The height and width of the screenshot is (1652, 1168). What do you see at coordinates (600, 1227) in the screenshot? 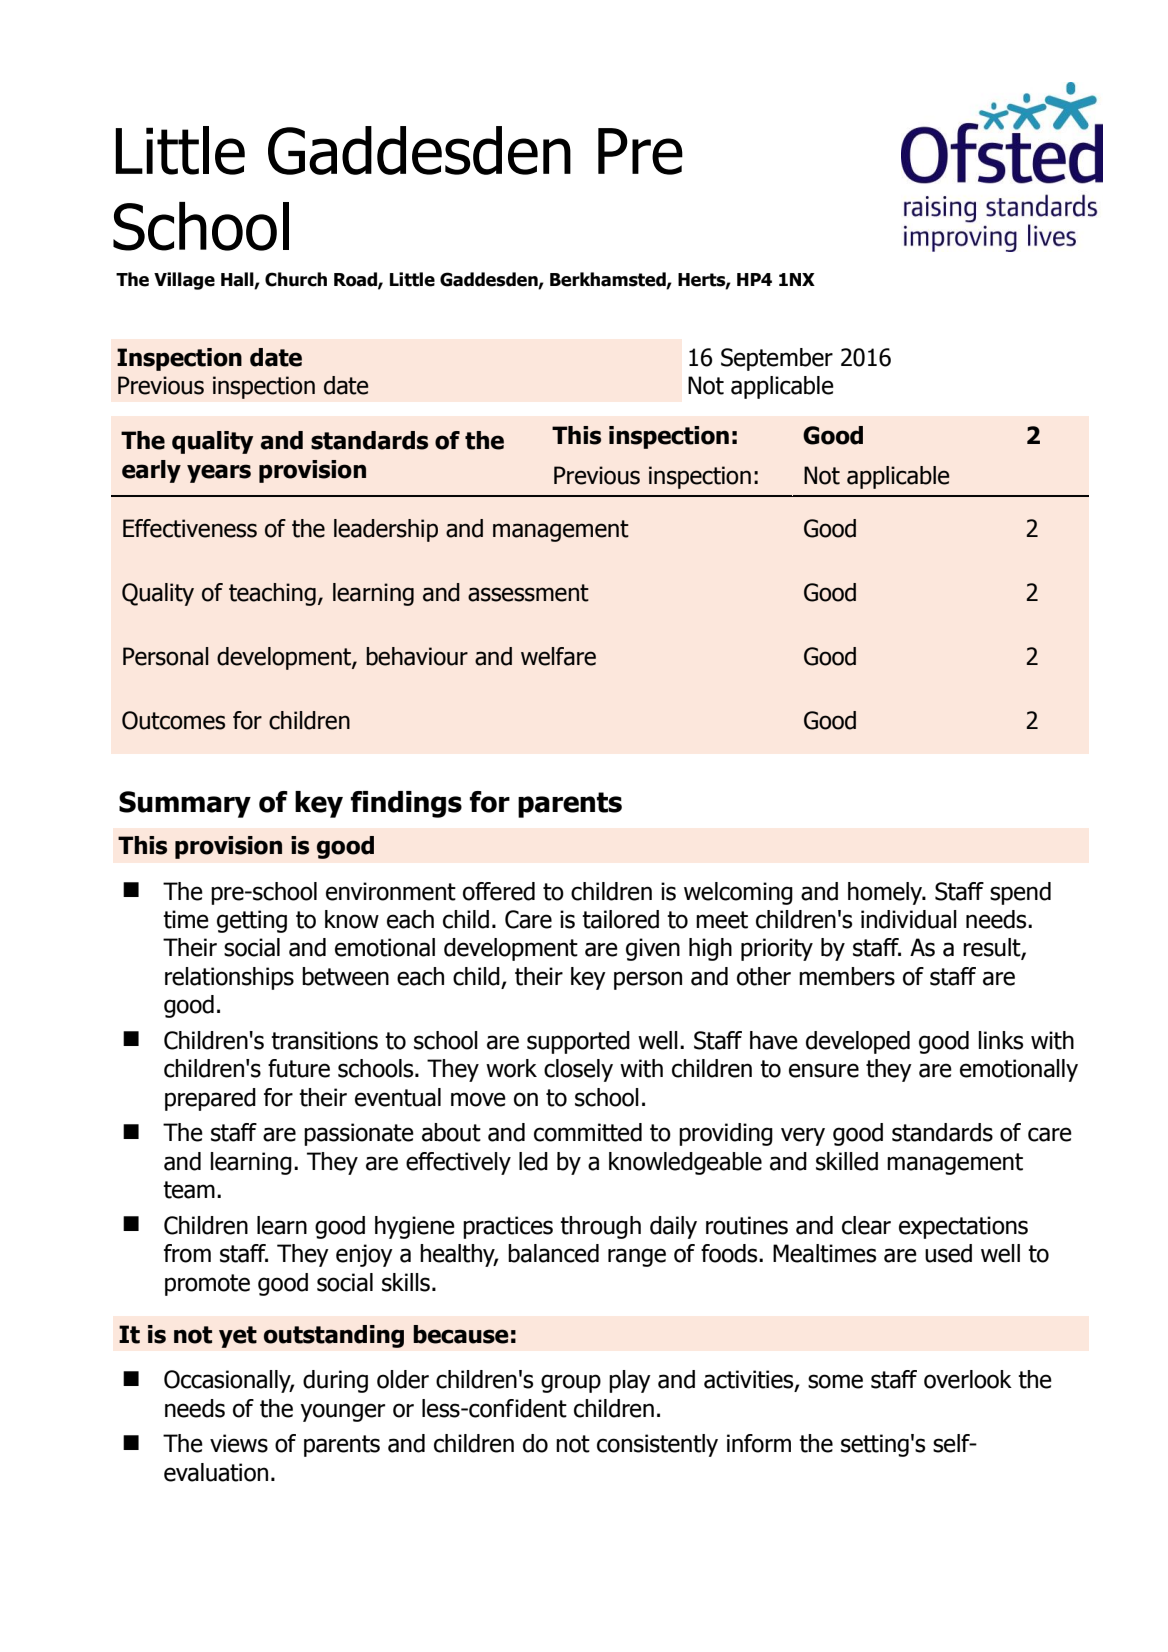
I see `through` at bounding box center [600, 1227].
